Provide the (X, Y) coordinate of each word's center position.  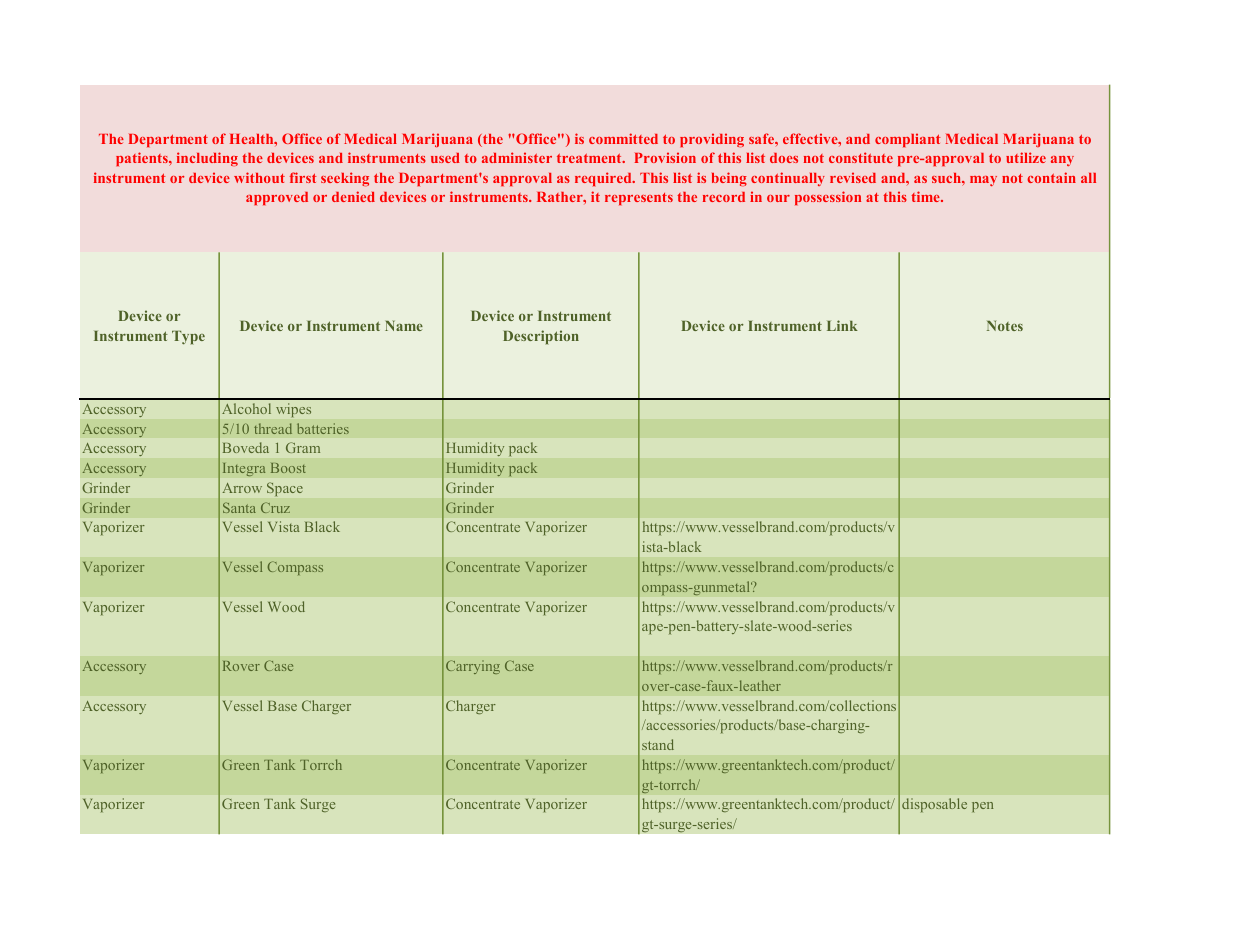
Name (404, 326)
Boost (288, 468)
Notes (1005, 326)
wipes (293, 410)
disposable (934, 805)
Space (285, 489)
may (983, 181)
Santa (239, 507)
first (303, 177)
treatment (590, 158)
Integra (244, 469)
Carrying (473, 667)
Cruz (275, 507)
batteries (323, 428)
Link (842, 325)
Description (541, 337)
